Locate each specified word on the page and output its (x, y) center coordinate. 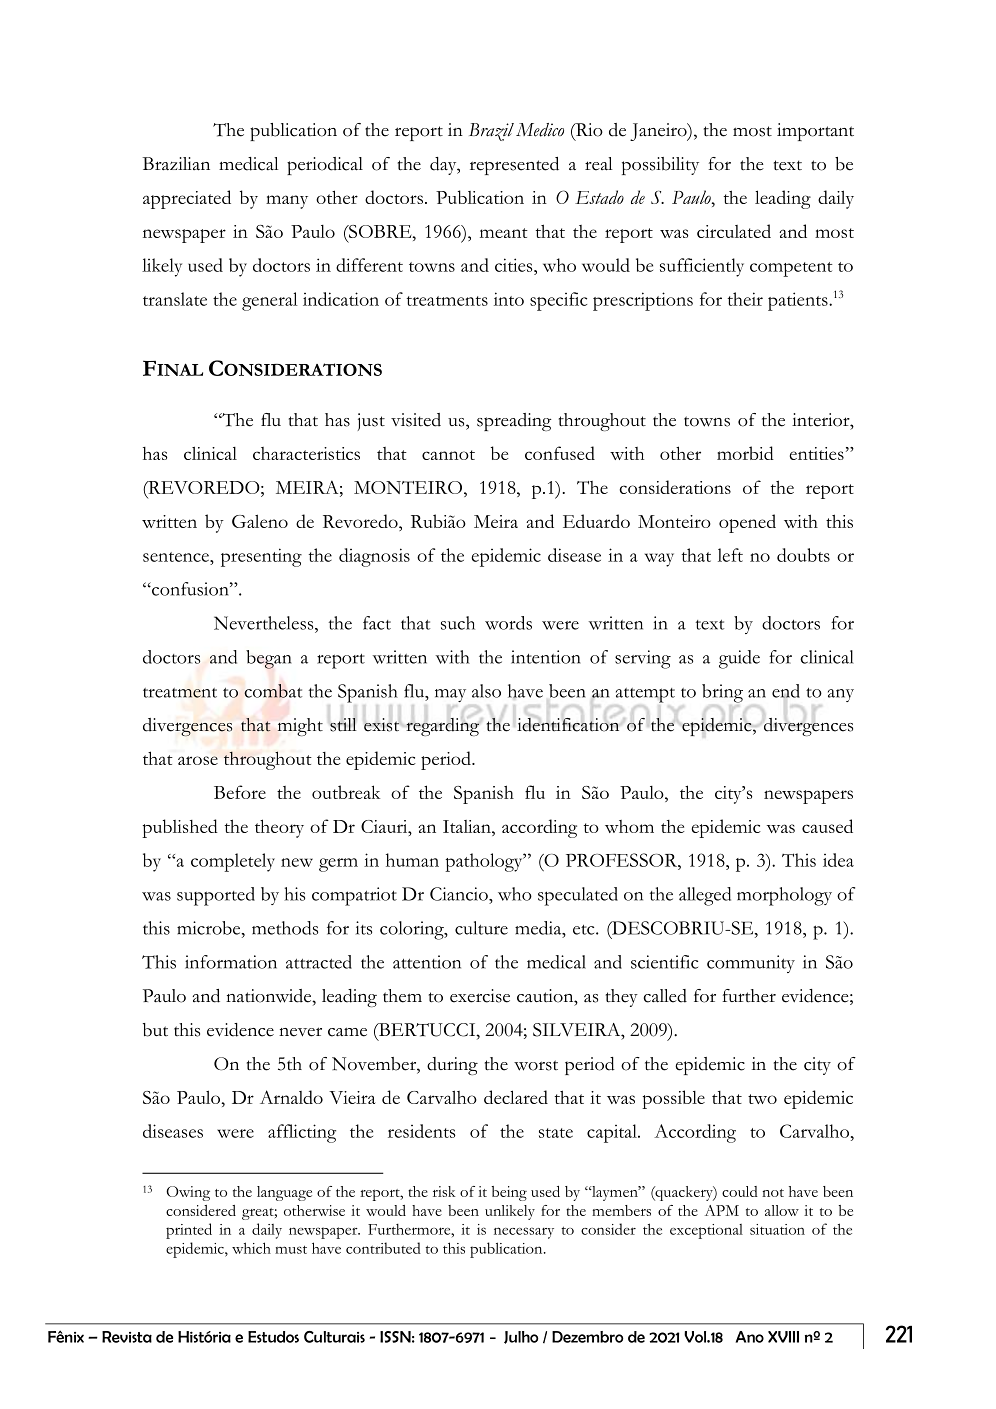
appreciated (187, 199)
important (815, 132)
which (251, 1248)
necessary (524, 1233)
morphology (784, 896)
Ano (750, 1337)
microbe (210, 928)
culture (481, 928)
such (458, 623)
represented (514, 166)
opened (747, 523)
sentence (177, 557)
